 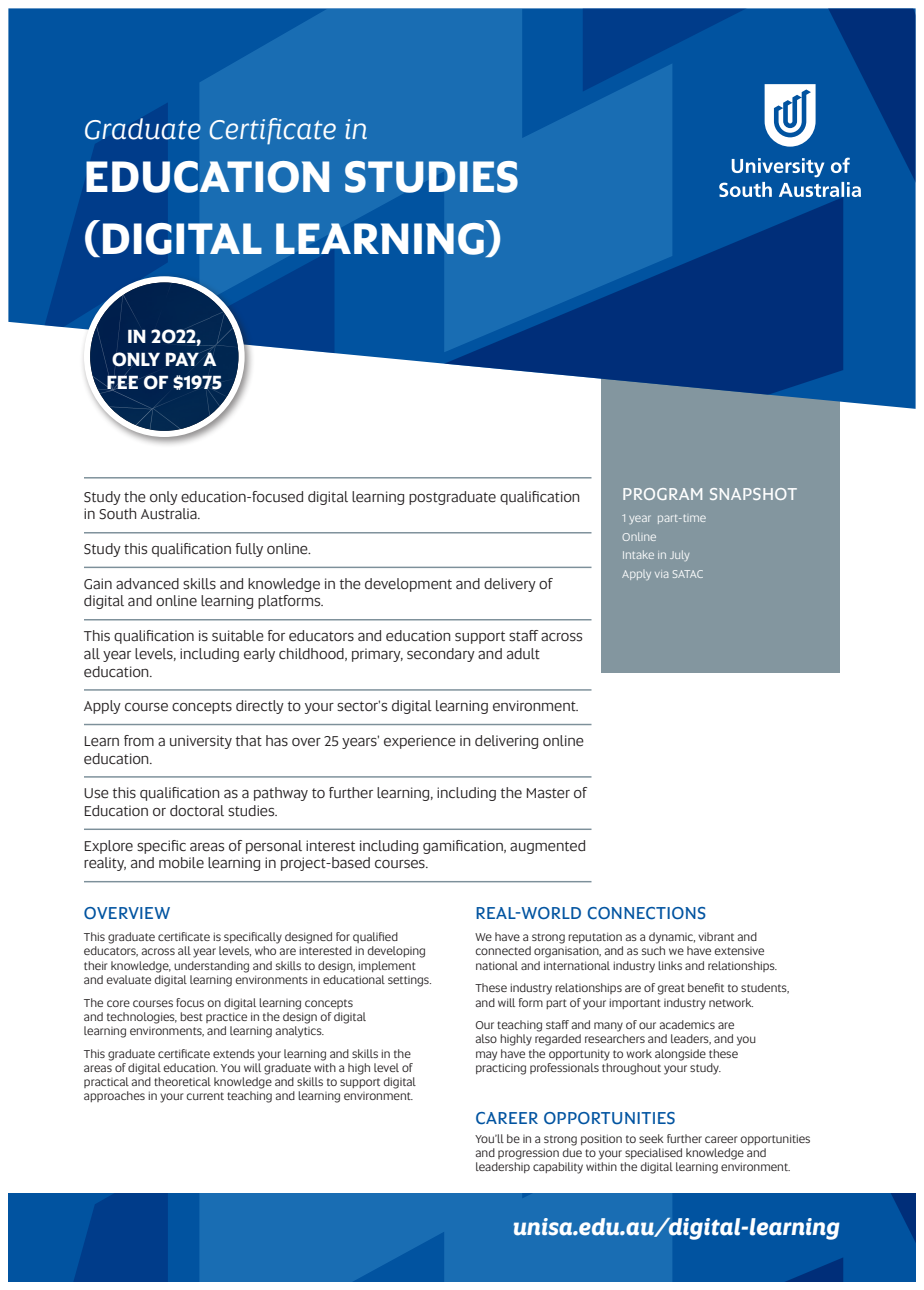 What do you see at coordinates (528, 1154) in the screenshot?
I see `progression` at bounding box center [528, 1154].
